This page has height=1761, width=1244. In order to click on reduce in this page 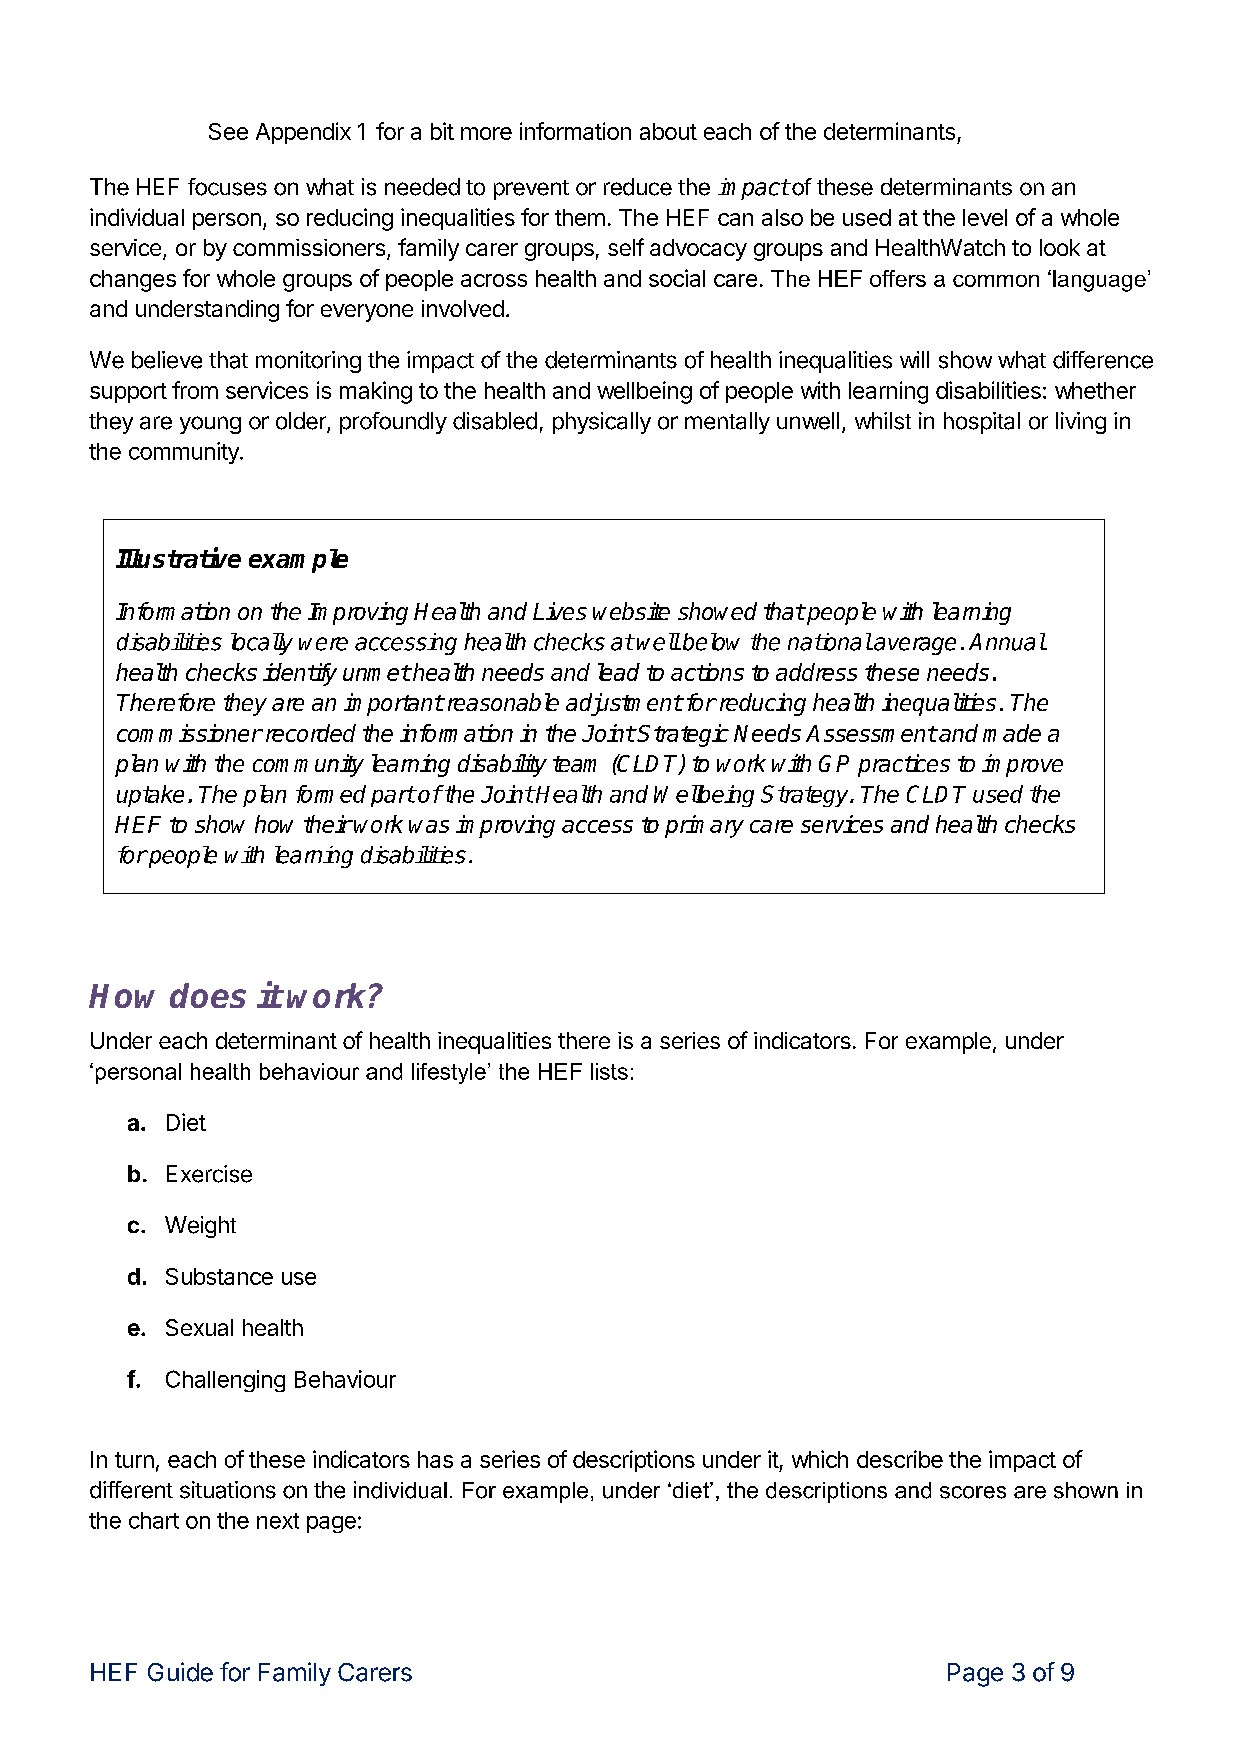, I will do `click(638, 187)`.
